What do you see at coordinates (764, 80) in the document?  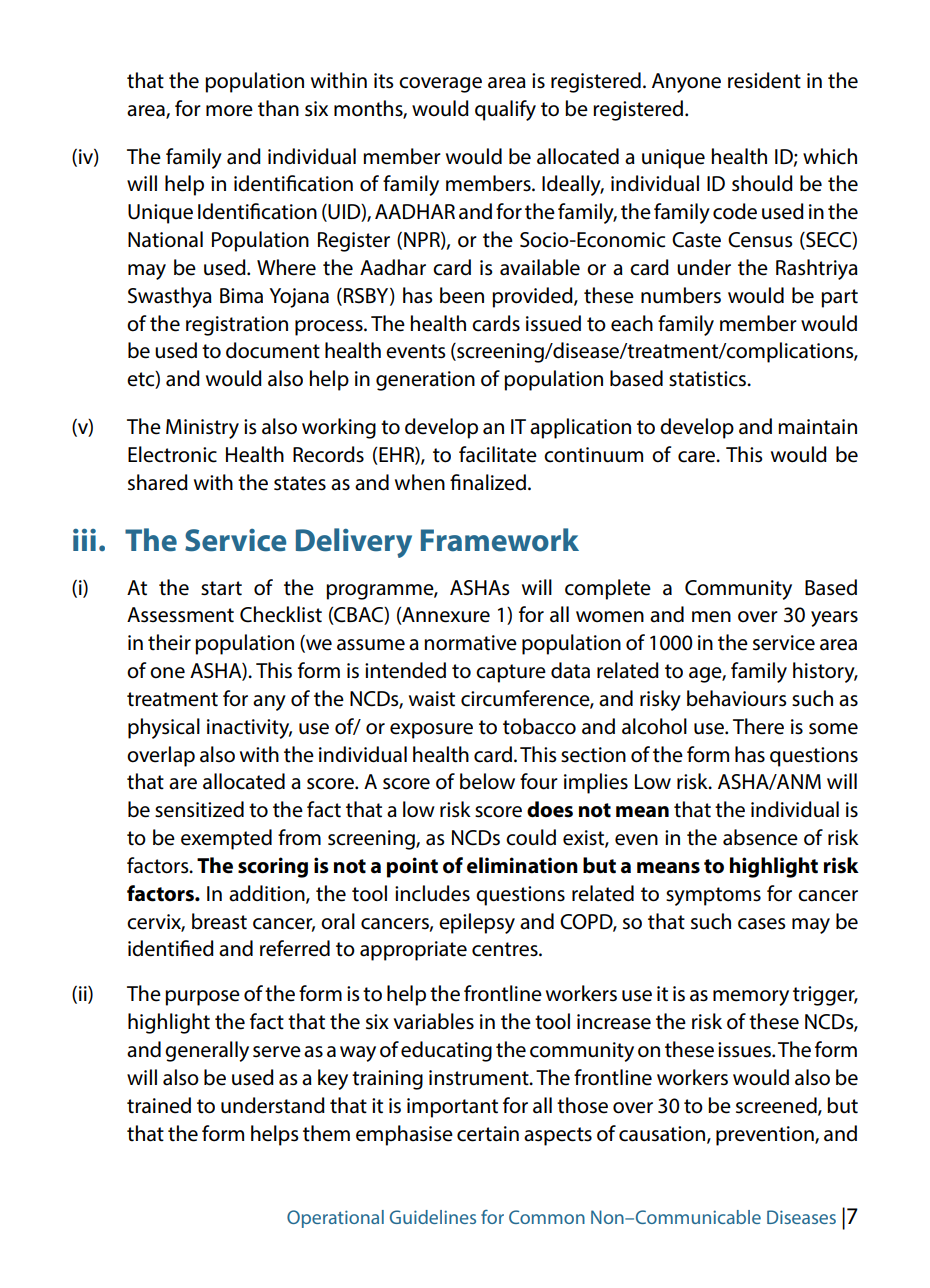 I see `resident` at bounding box center [764, 80].
